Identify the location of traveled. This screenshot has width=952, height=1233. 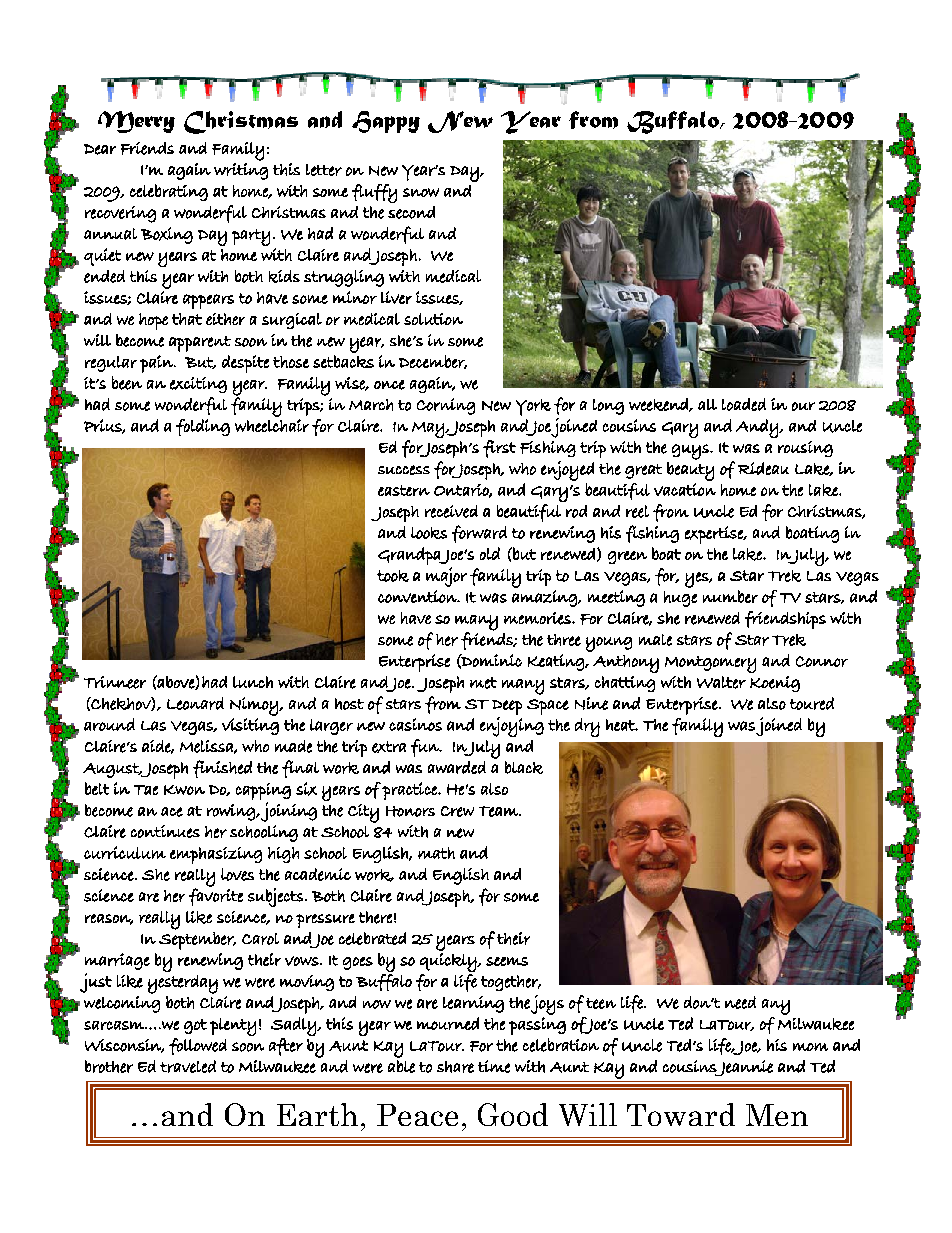
(188, 1066).
